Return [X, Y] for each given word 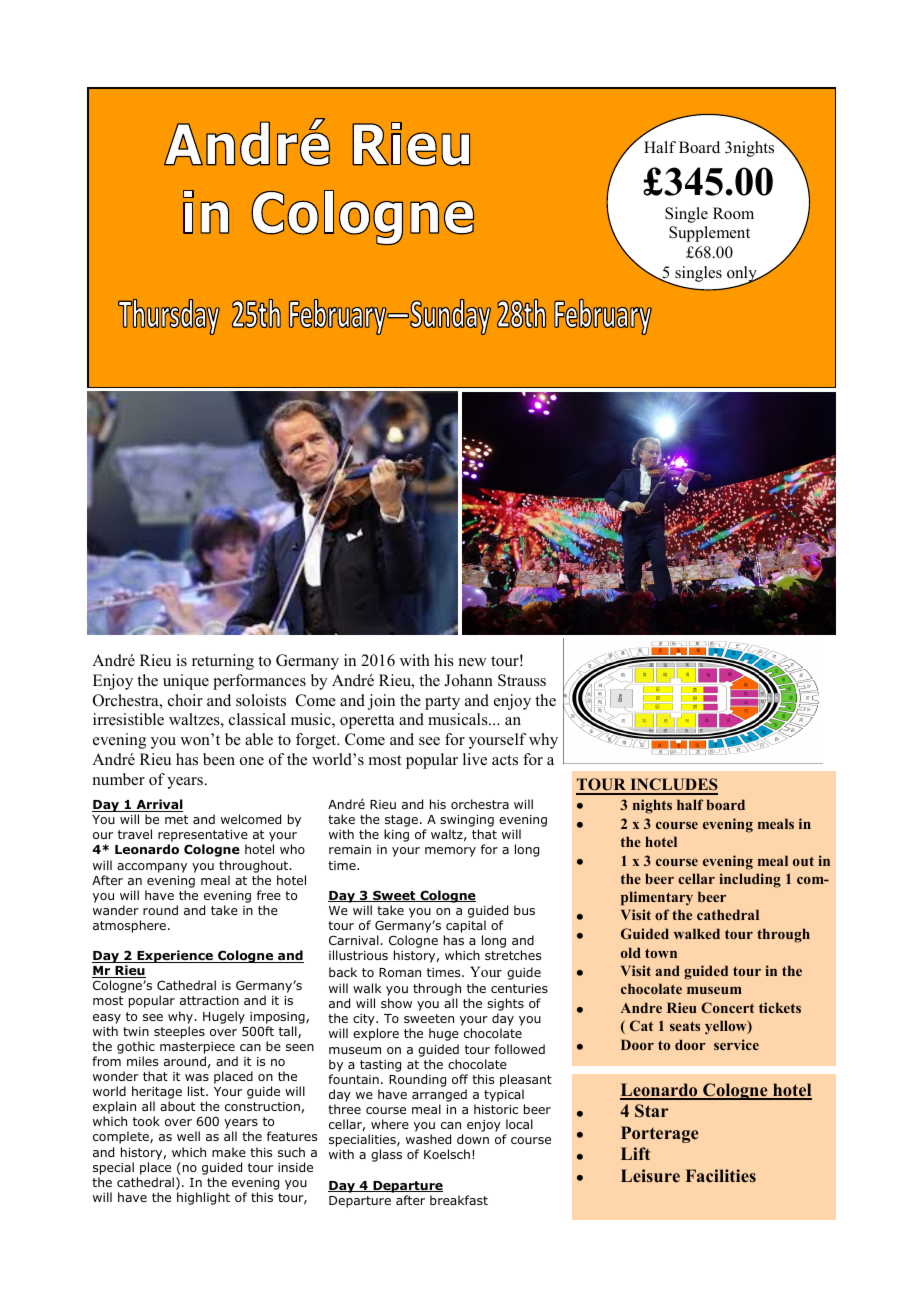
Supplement [709, 234]
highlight [203, 1198]
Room [733, 213]
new [473, 662]
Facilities [721, 1175]
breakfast [459, 1200]
